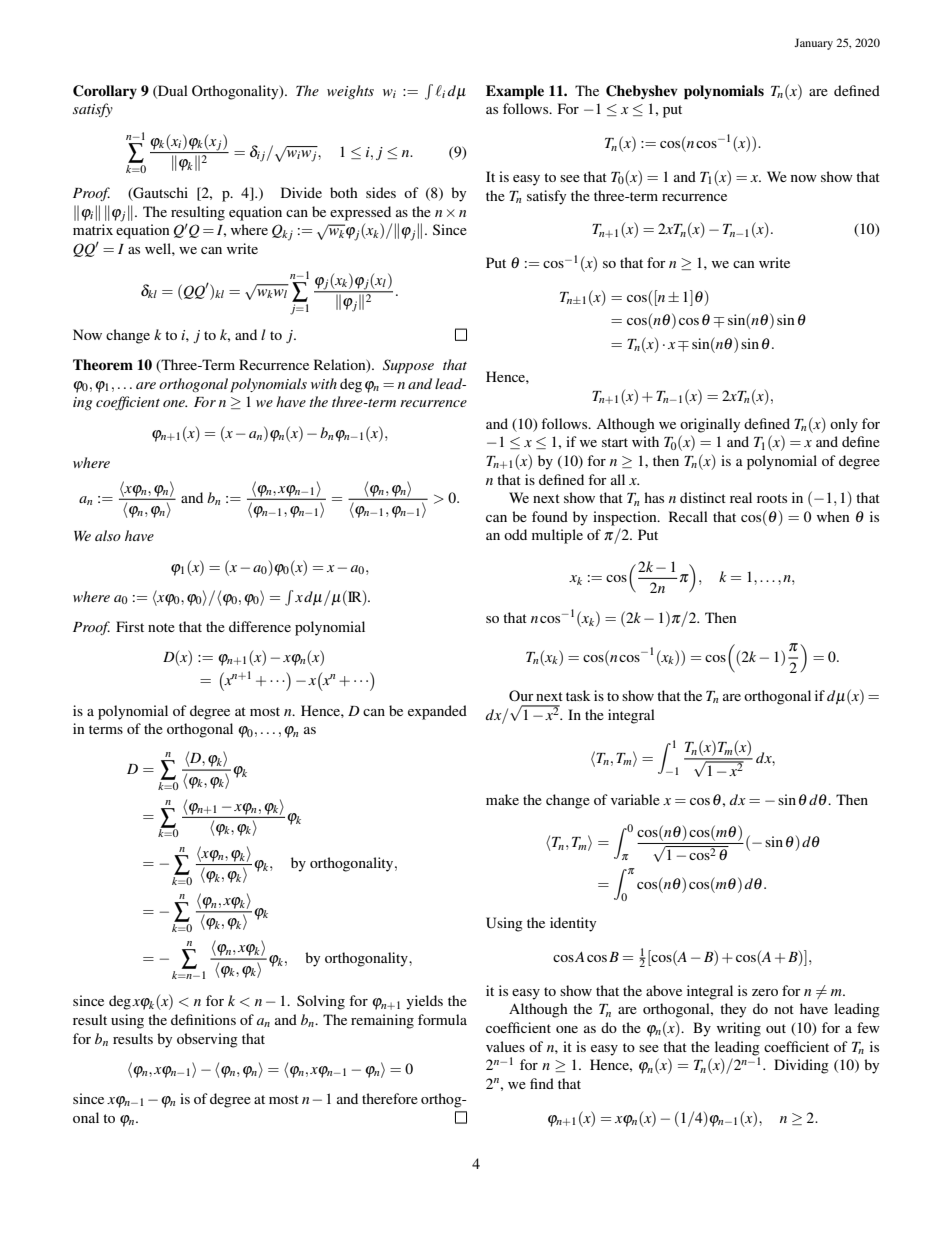 Image resolution: width=952 pixels, height=1233 pixels. I want to click on observing, so click(207, 1040).
